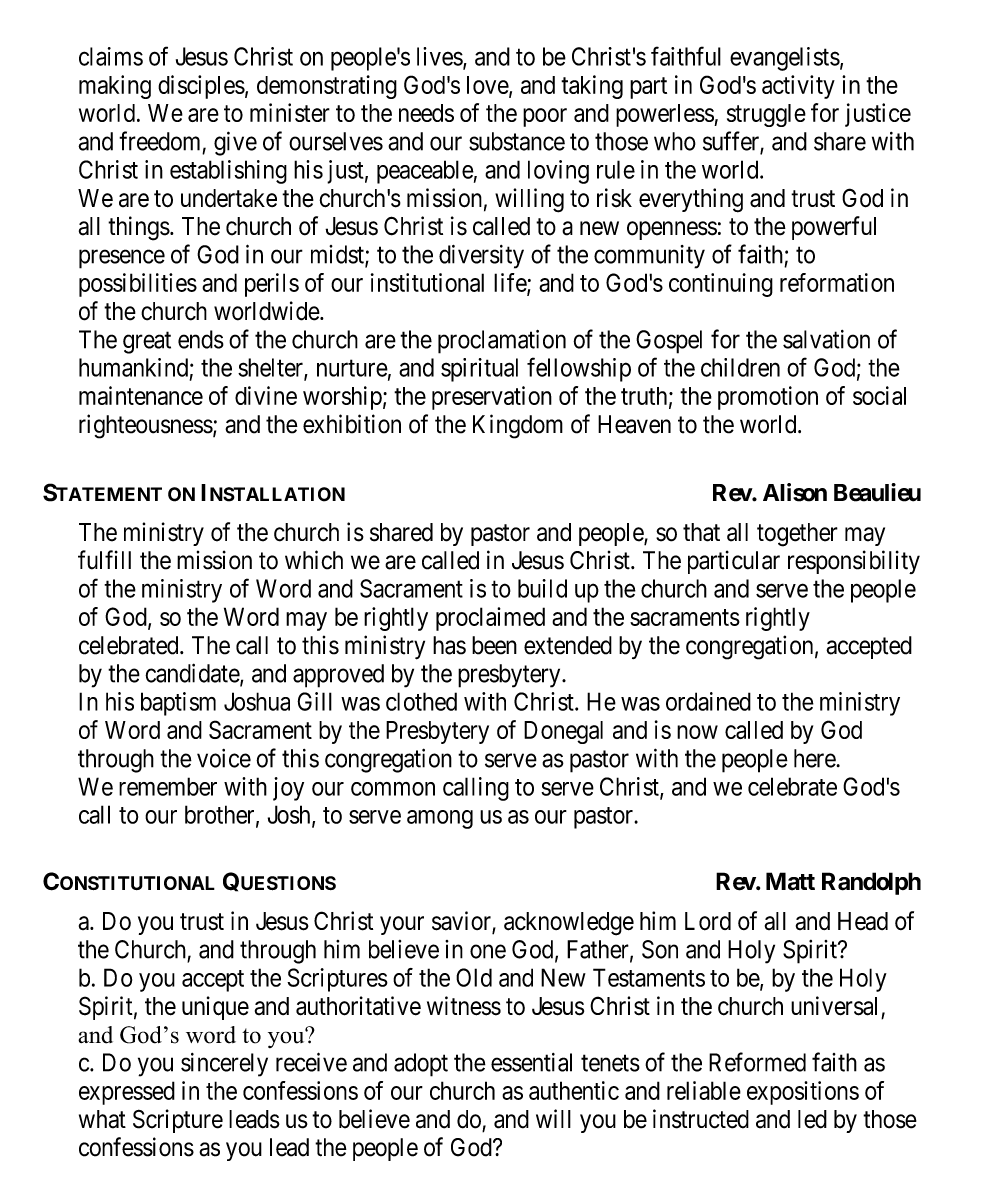 The height and width of the document is (1204, 991). I want to click on responsibility, so click(854, 562).
